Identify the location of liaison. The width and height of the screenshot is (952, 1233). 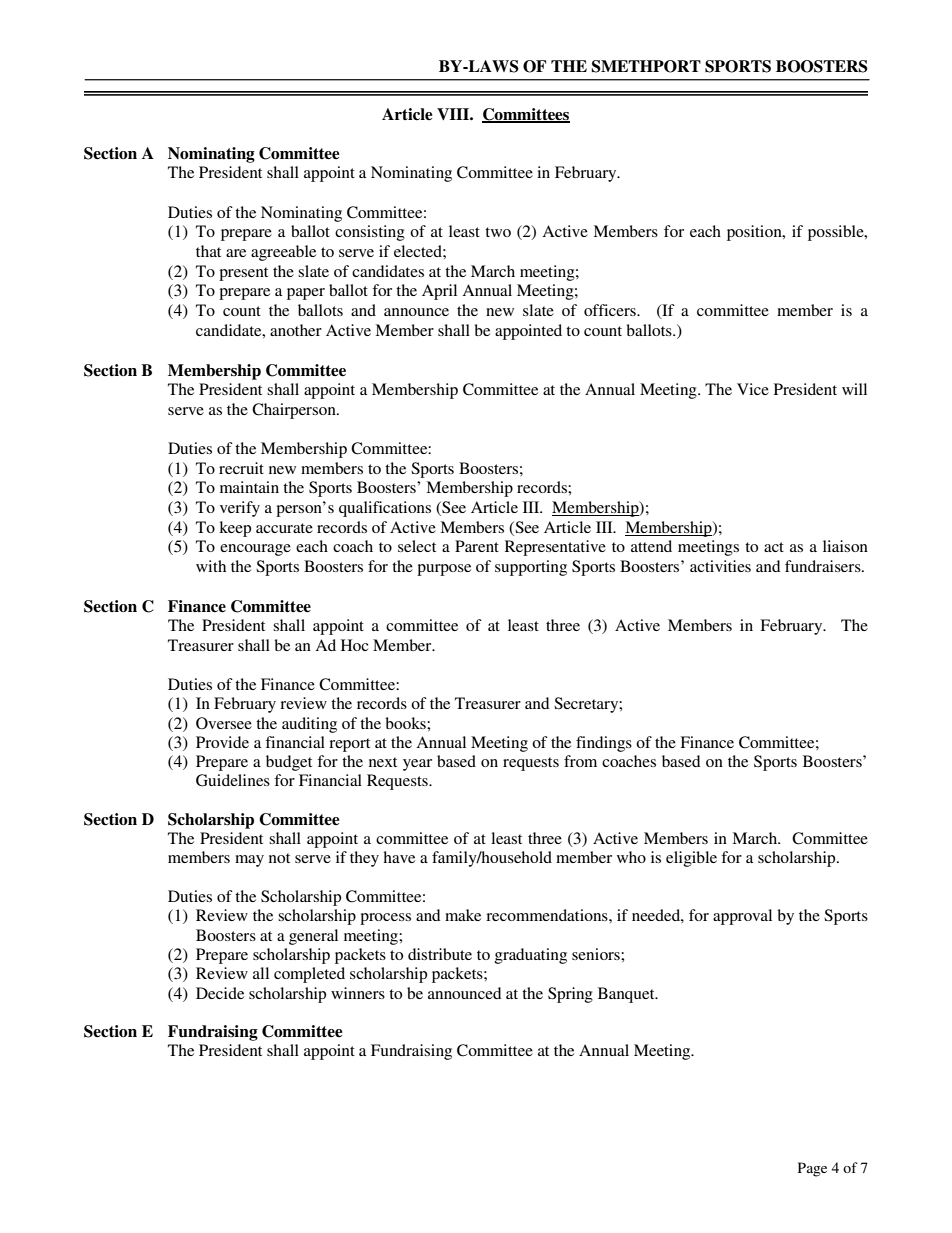
(845, 546).
